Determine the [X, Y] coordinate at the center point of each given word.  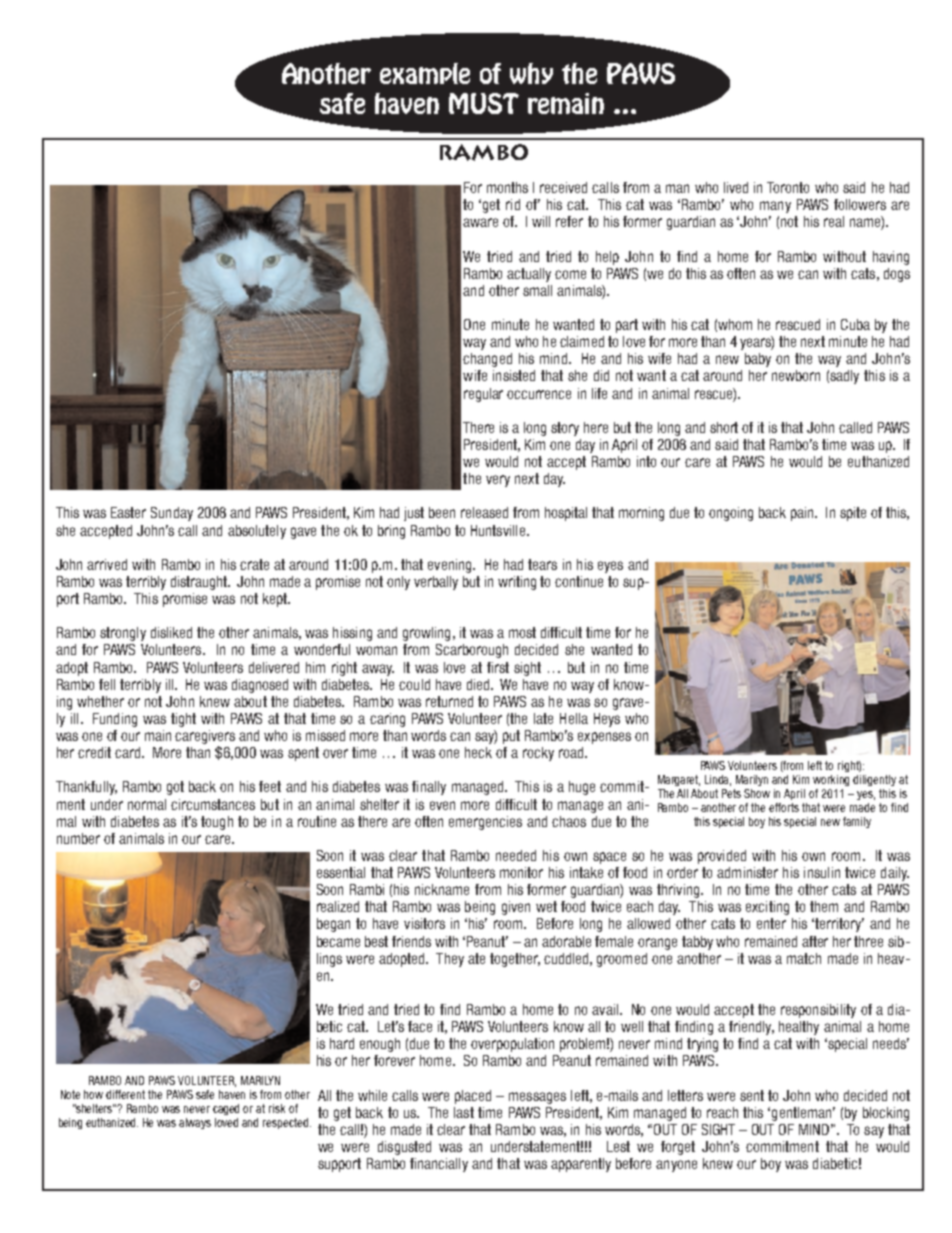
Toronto [788, 187]
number [78, 838]
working [831, 780]
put [511, 737]
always [195, 1123]
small [537, 290]
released [484, 512]
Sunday [172, 514]
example [425, 73]
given [516, 908]
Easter [128, 512]
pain [803, 514]
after [815, 941]
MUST [484, 103]
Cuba [855, 324]
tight [183, 720]
